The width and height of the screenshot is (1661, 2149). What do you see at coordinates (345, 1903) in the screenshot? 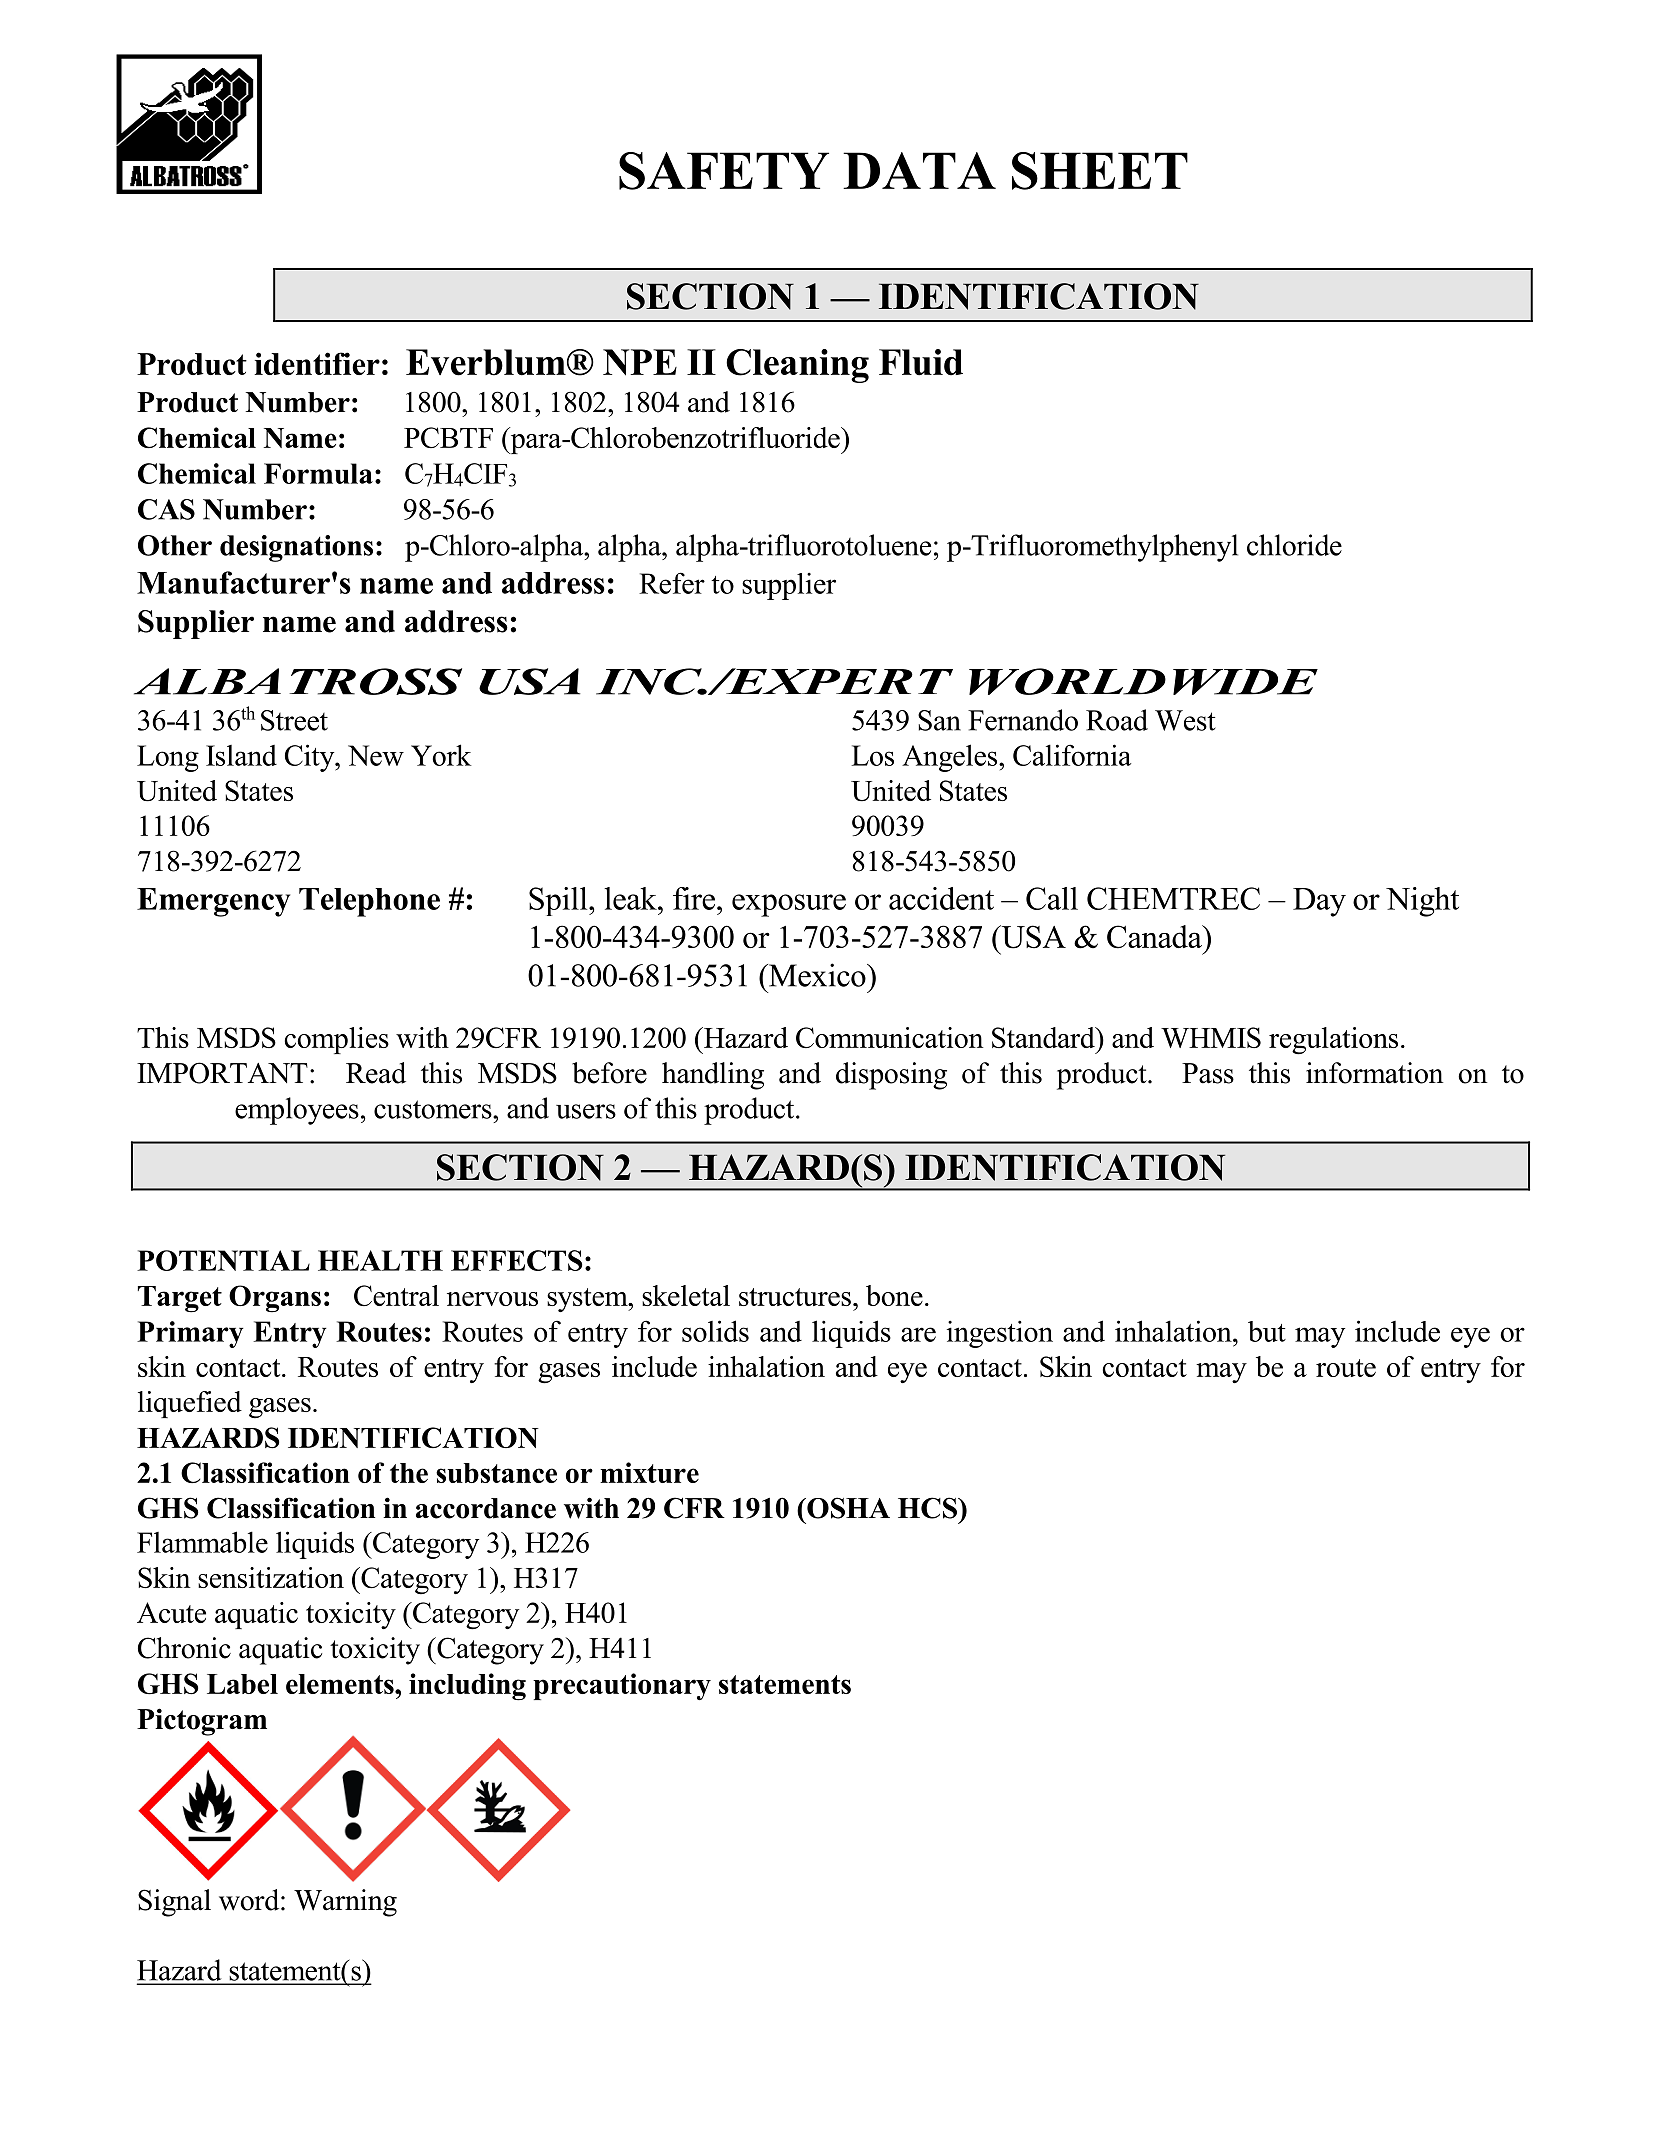
I see `Warning` at bounding box center [345, 1903].
